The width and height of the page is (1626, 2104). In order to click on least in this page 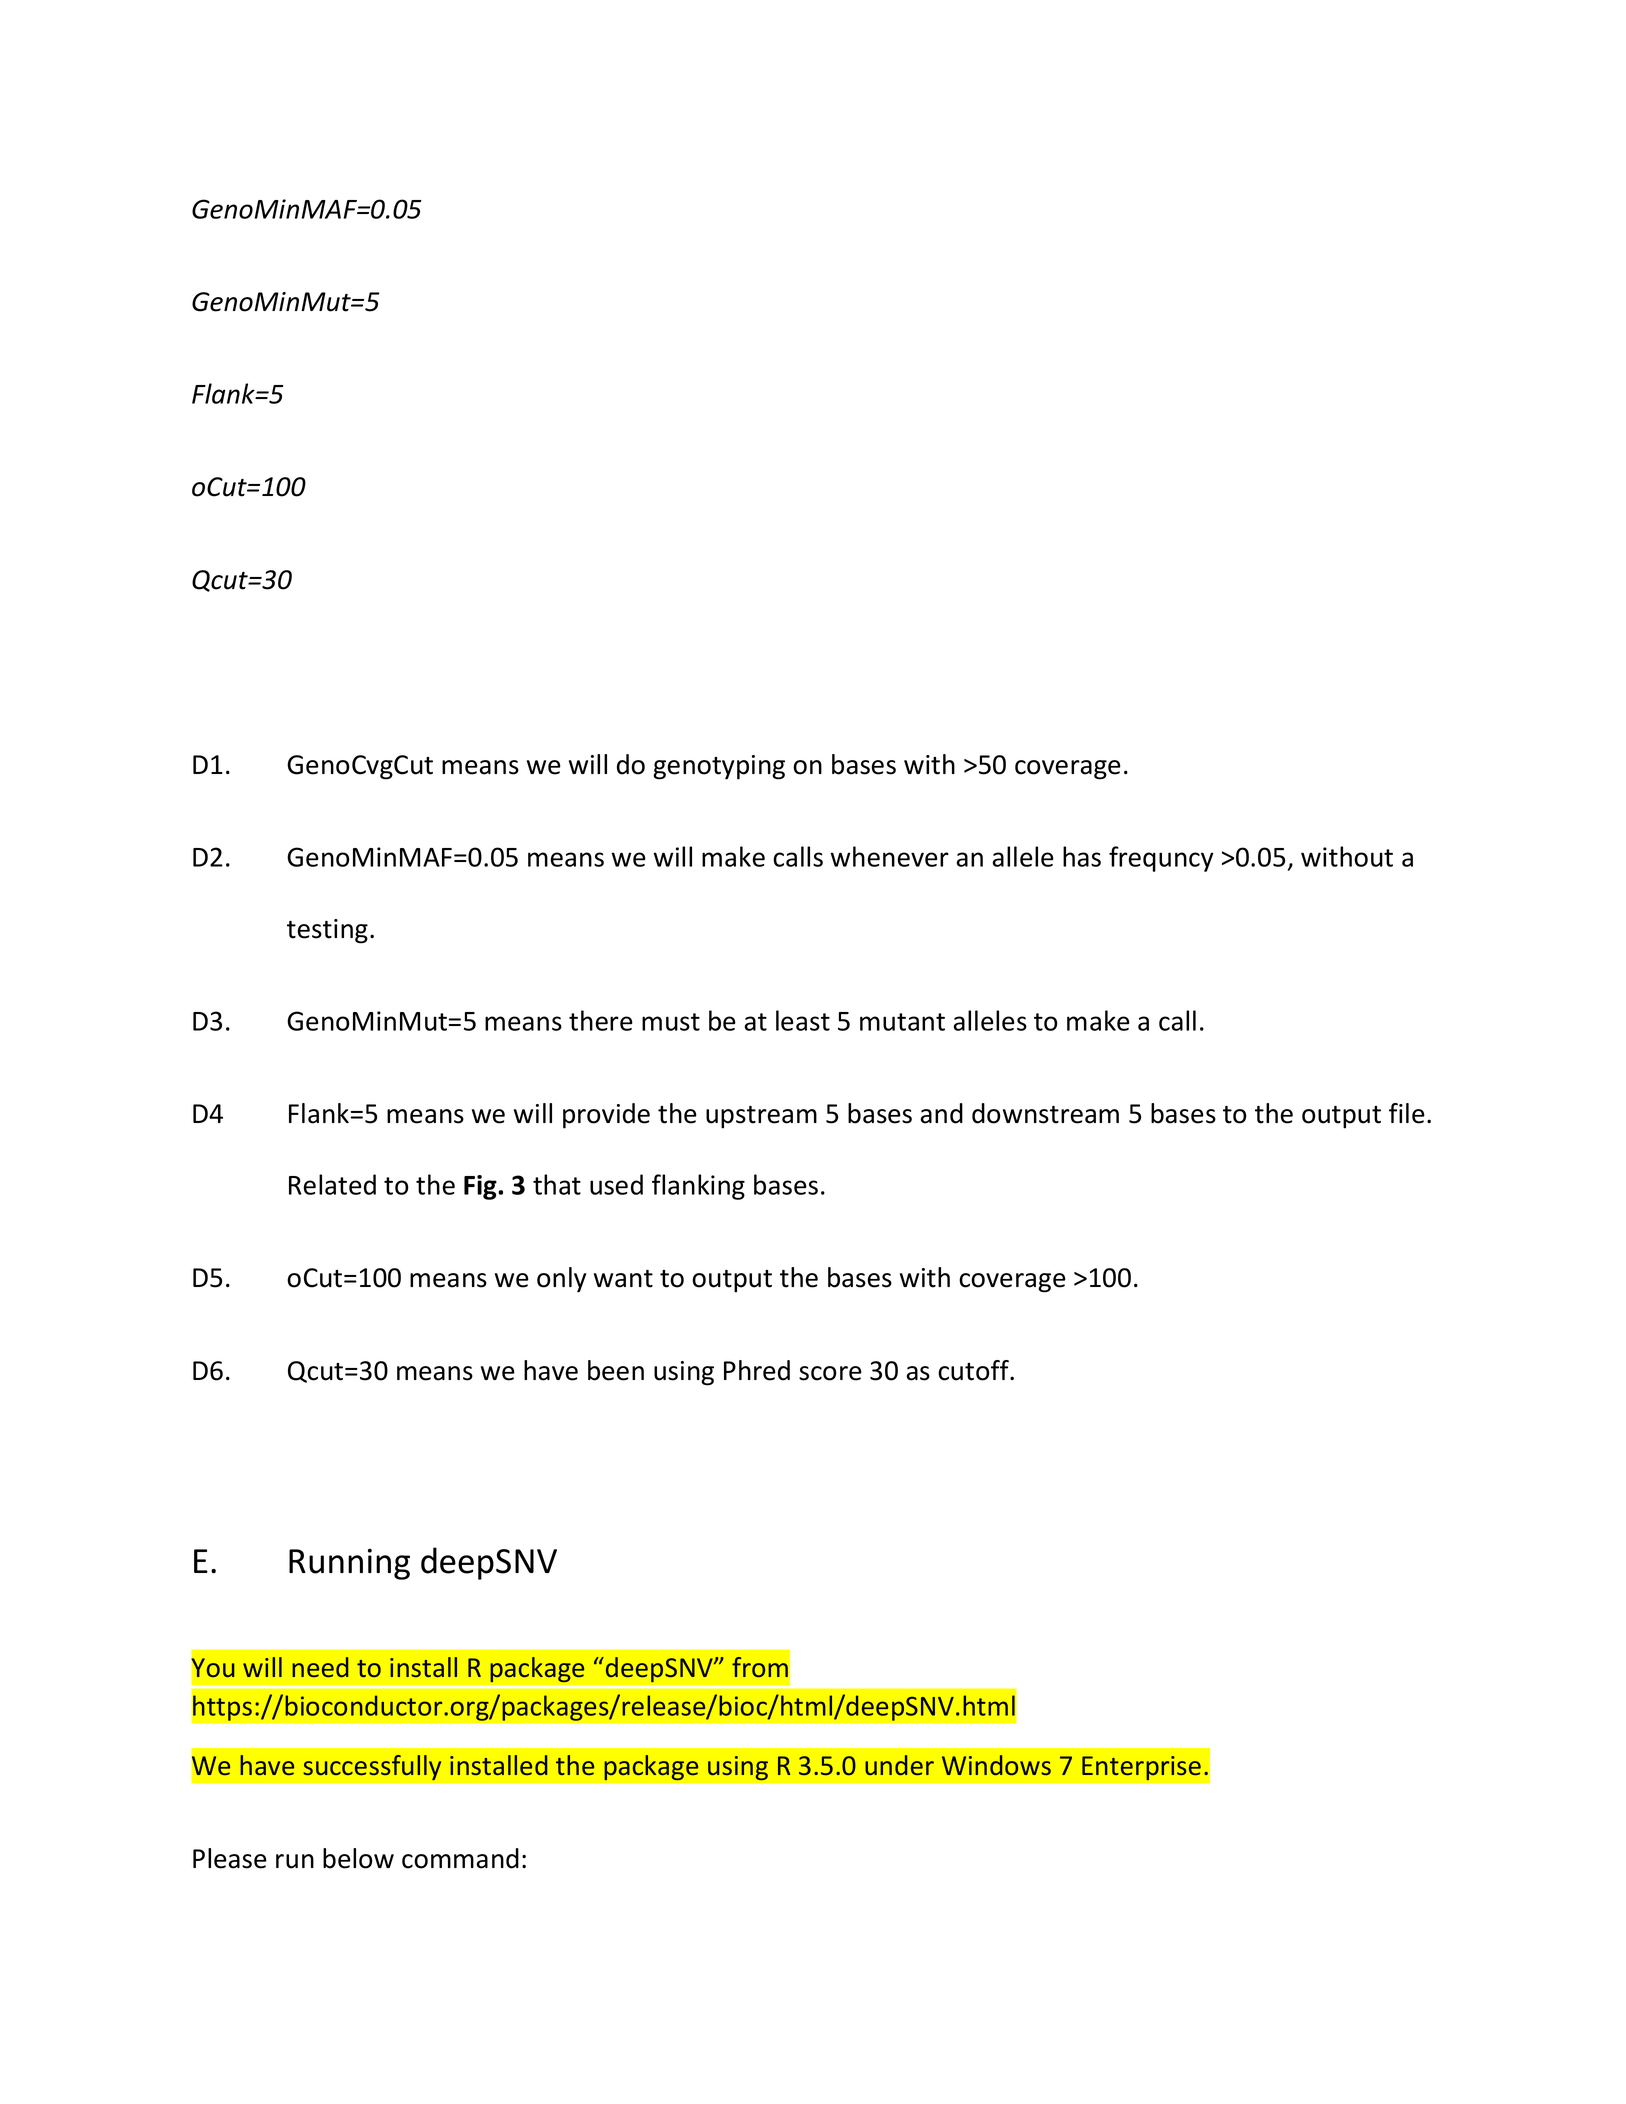, I will do `click(803, 1020)`.
